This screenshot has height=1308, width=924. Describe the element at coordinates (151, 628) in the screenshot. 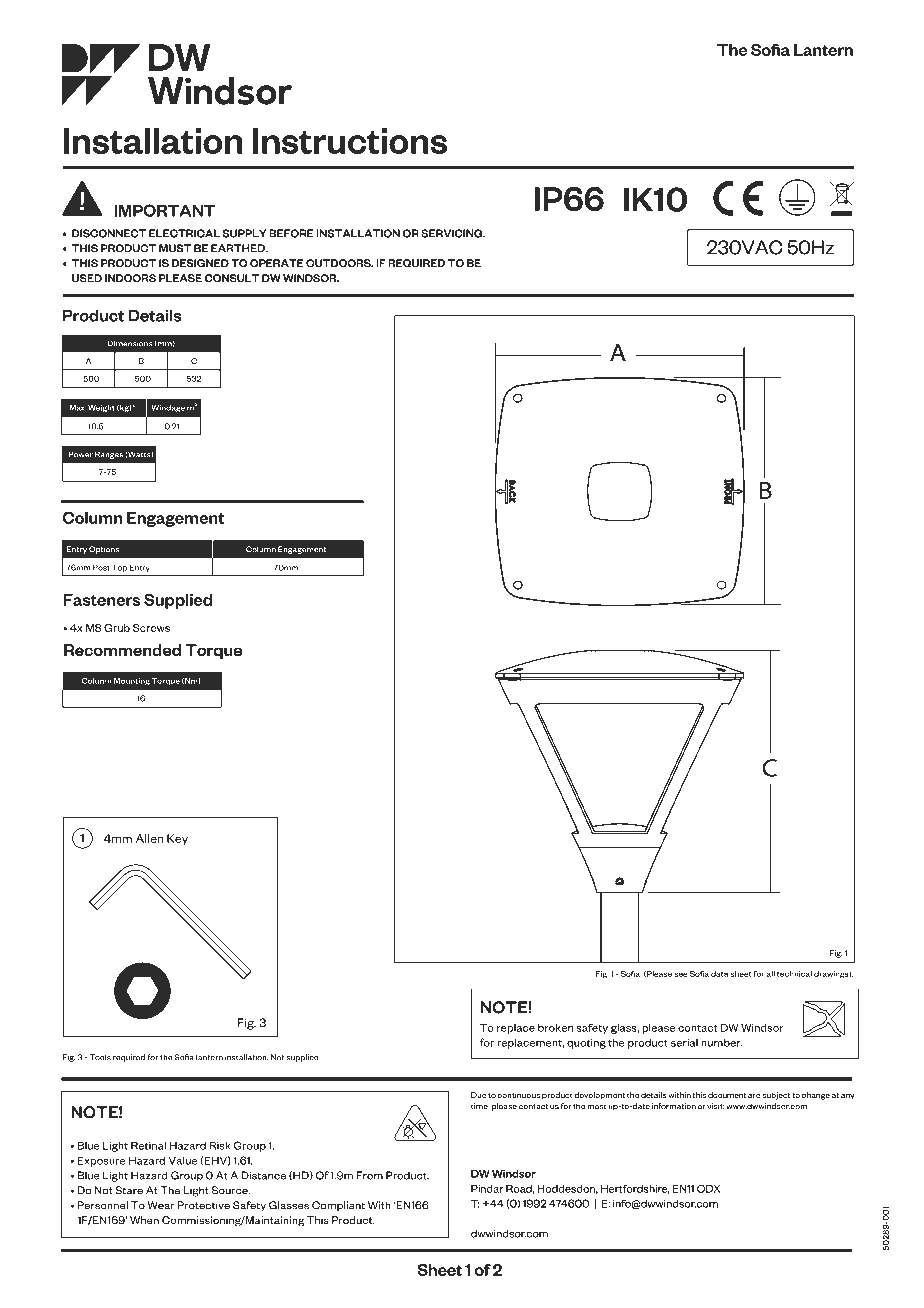

I see `Screws` at that location.
